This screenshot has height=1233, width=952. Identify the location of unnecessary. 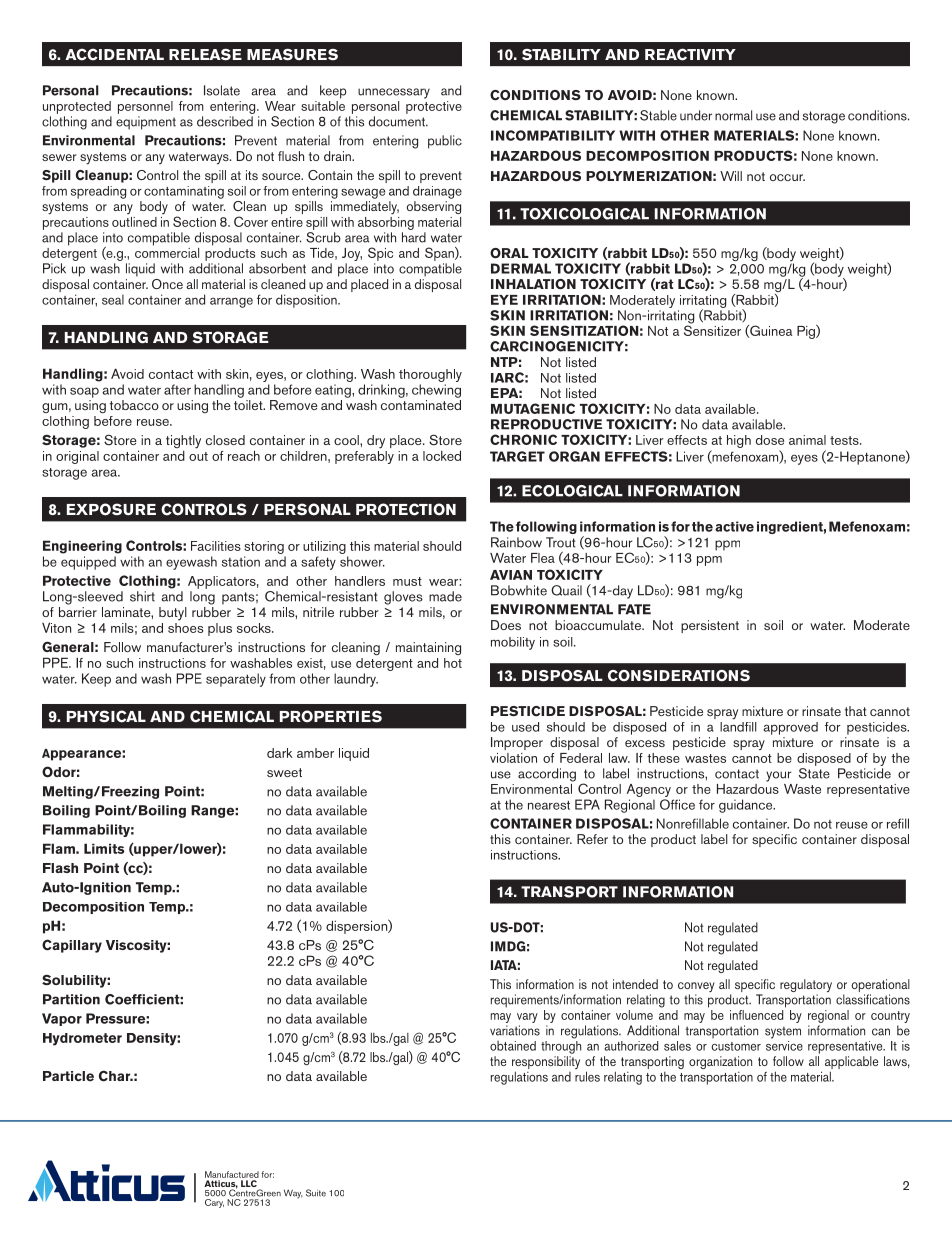
(394, 93).
